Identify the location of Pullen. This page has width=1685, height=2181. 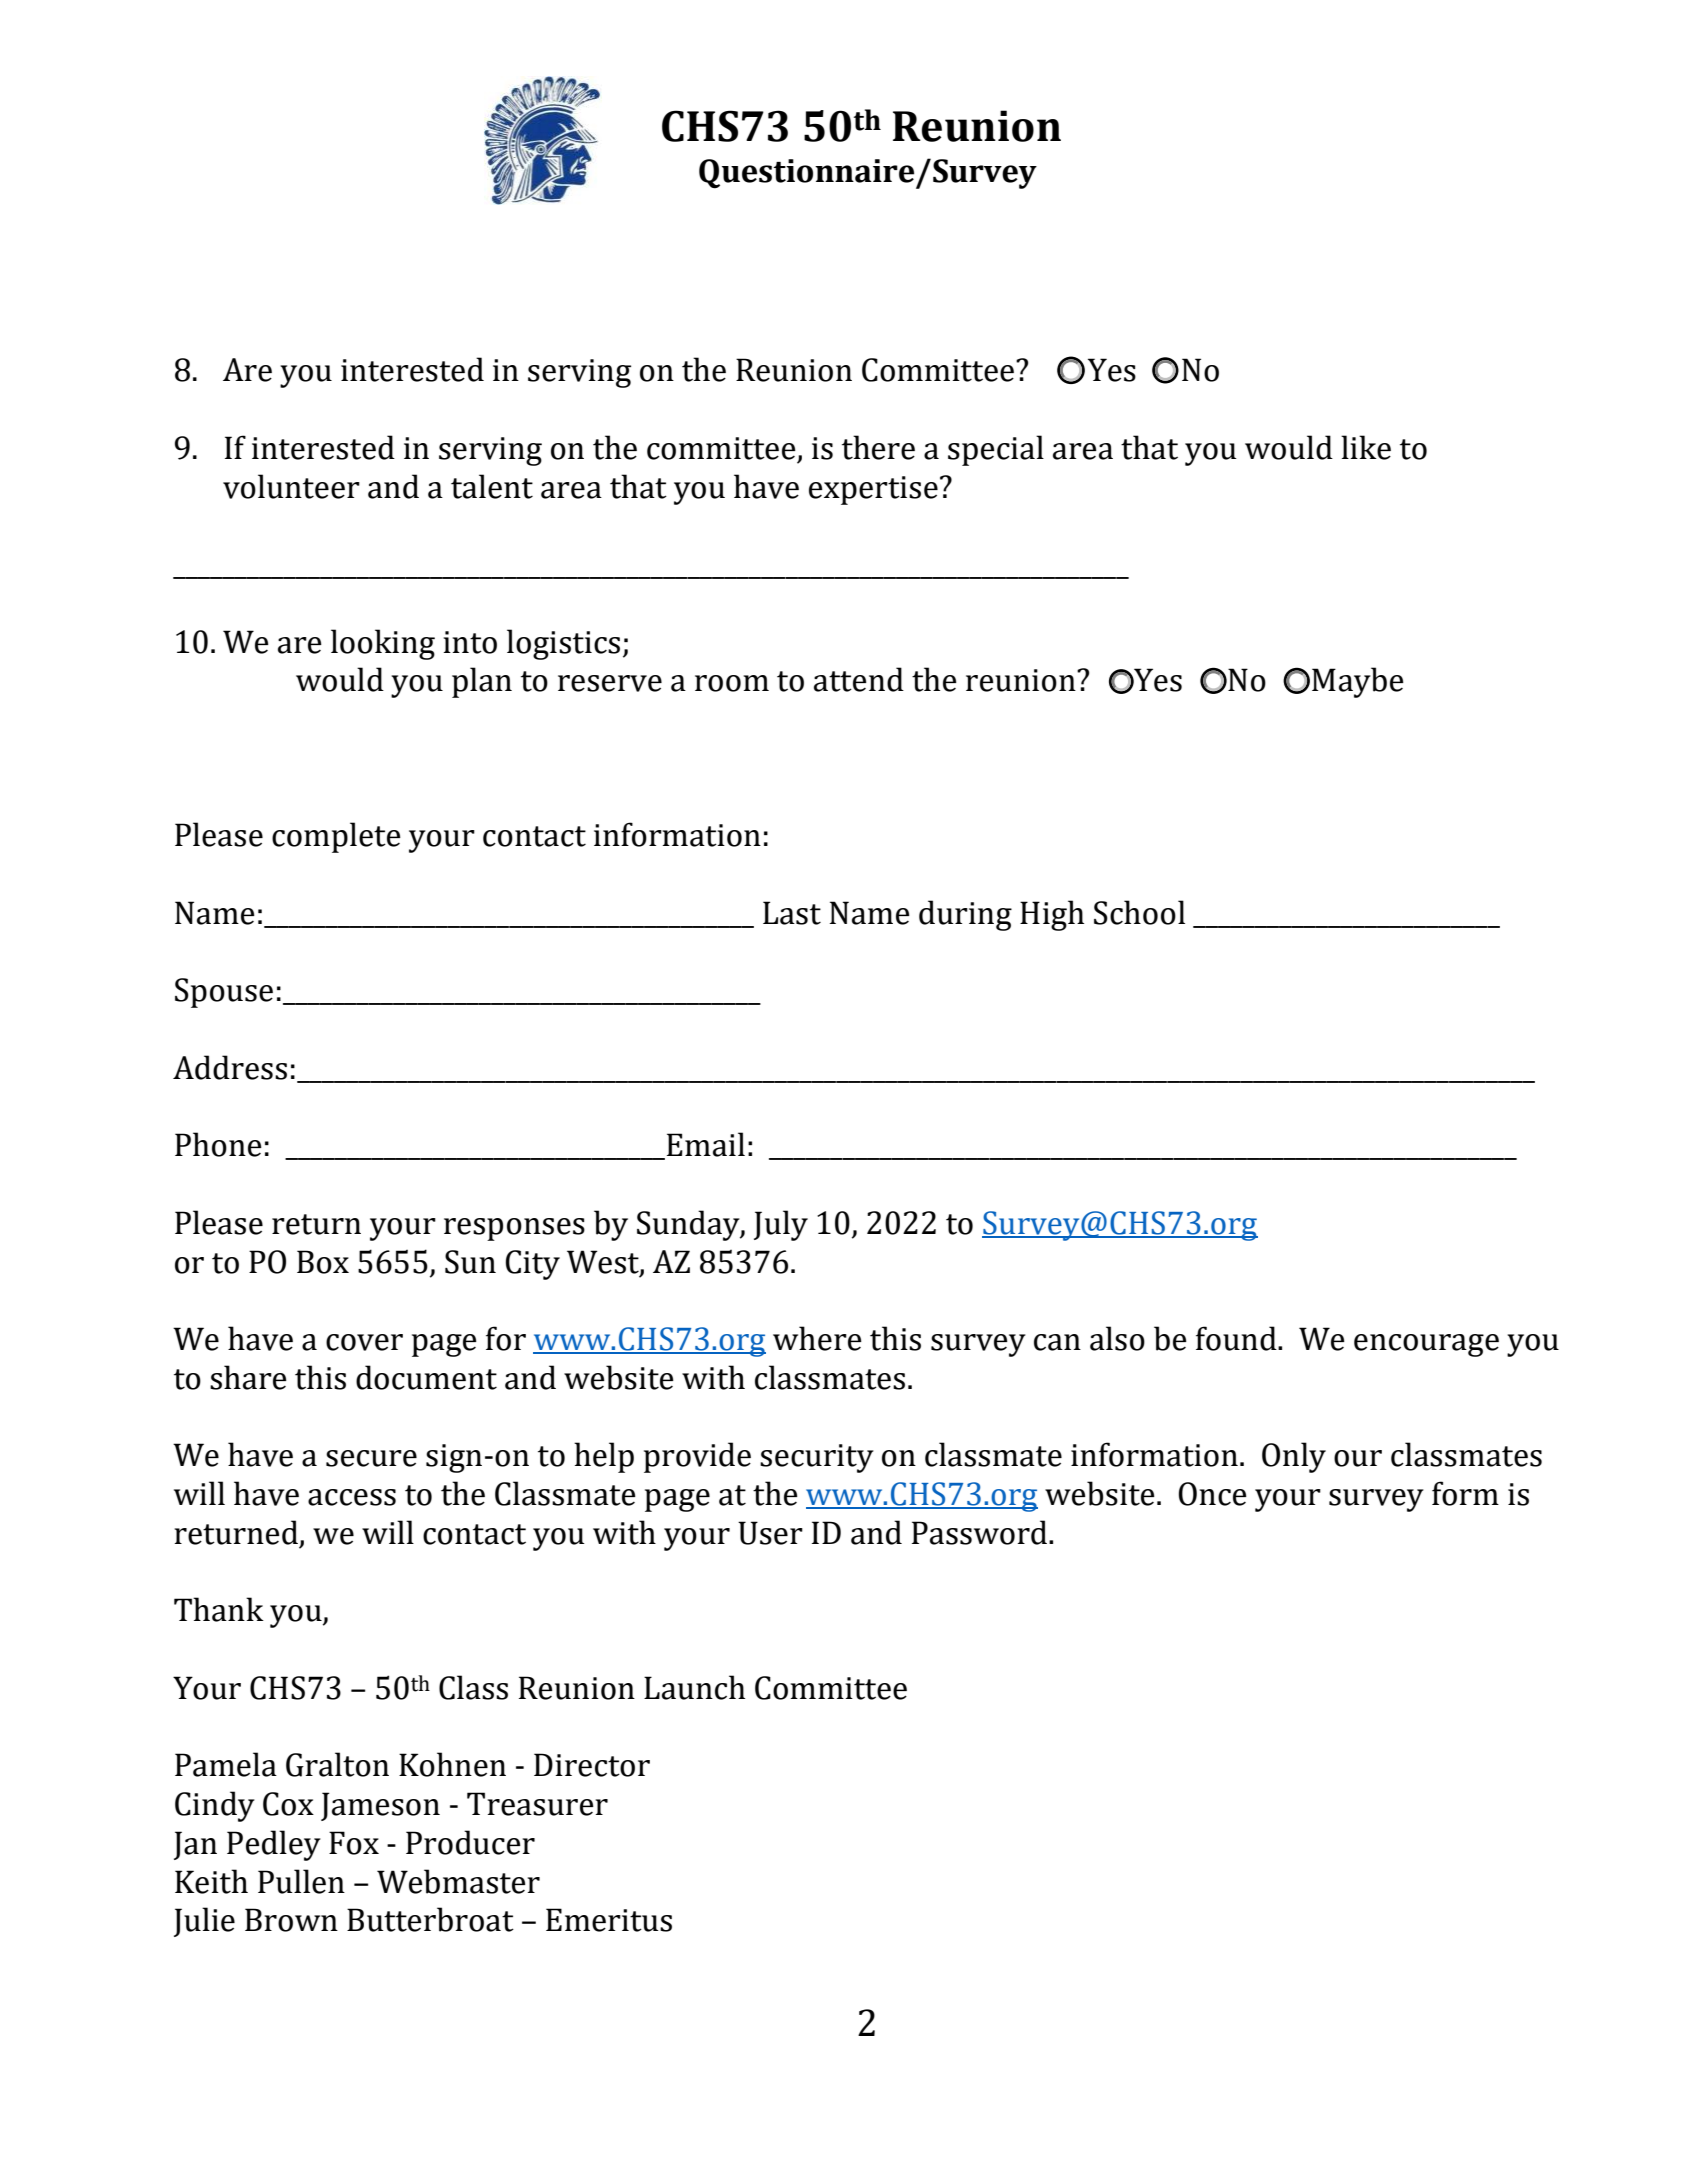
(301, 1881).
